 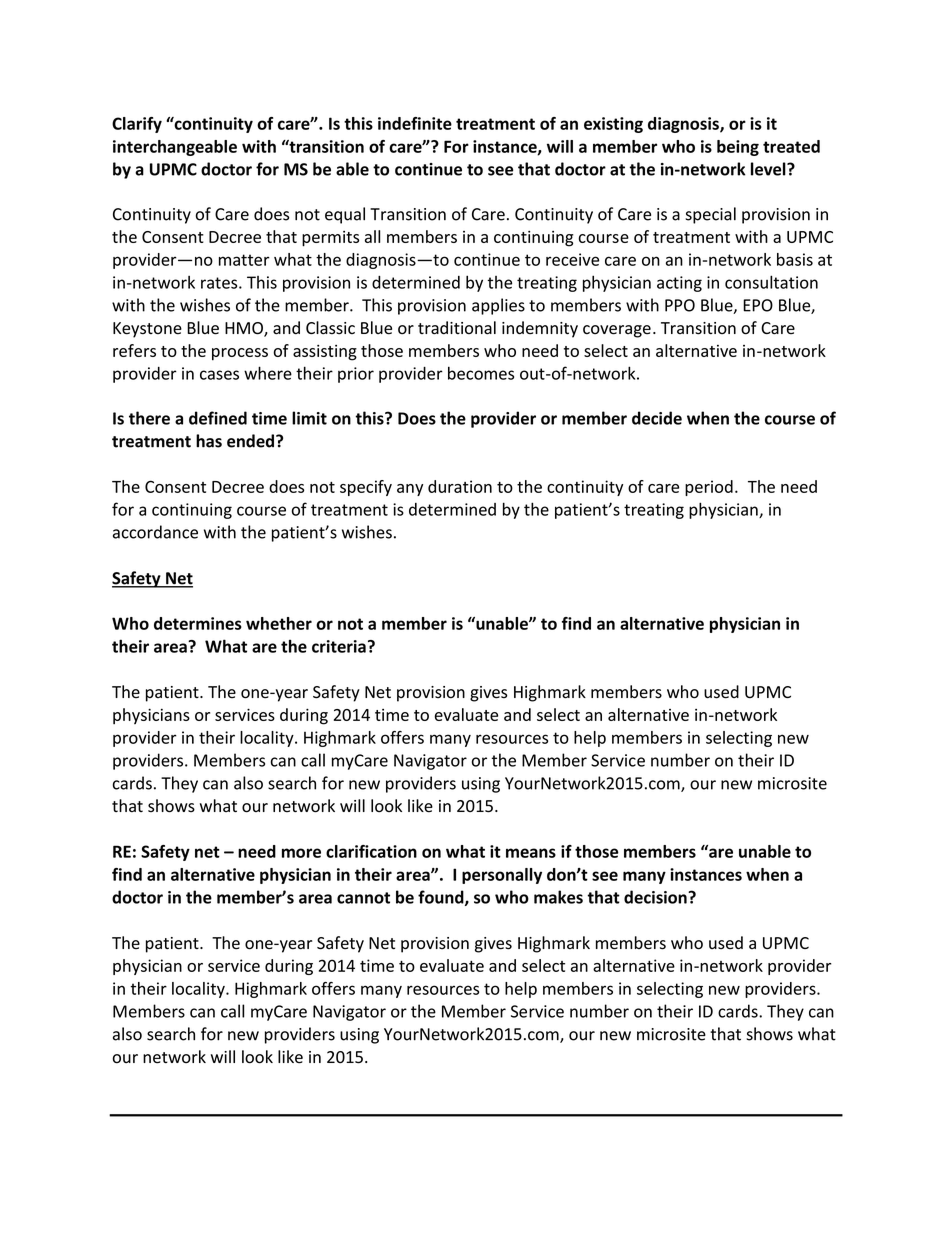 What do you see at coordinates (245, 329) in the screenshot?
I see `HMO` at bounding box center [245, 329].
